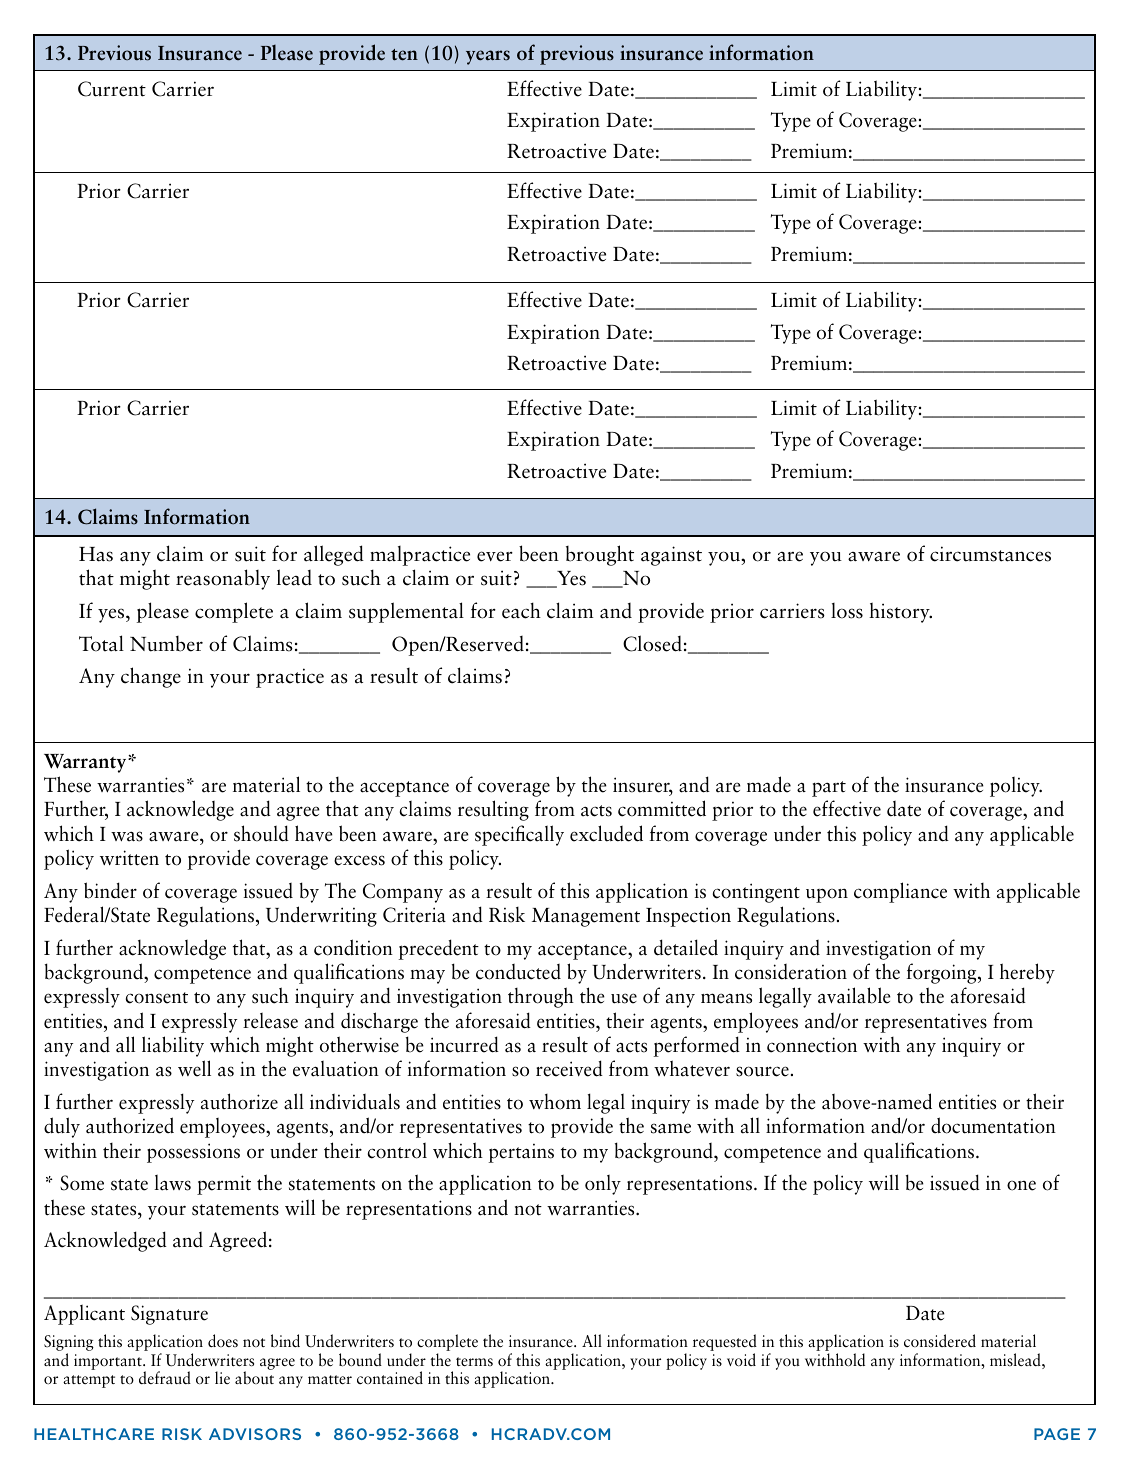 The image size is (1129, 1461). What do you see at coordinates (990, 554) in the screenshot?
I see `circumstances` at bounding box center [990, 554].
